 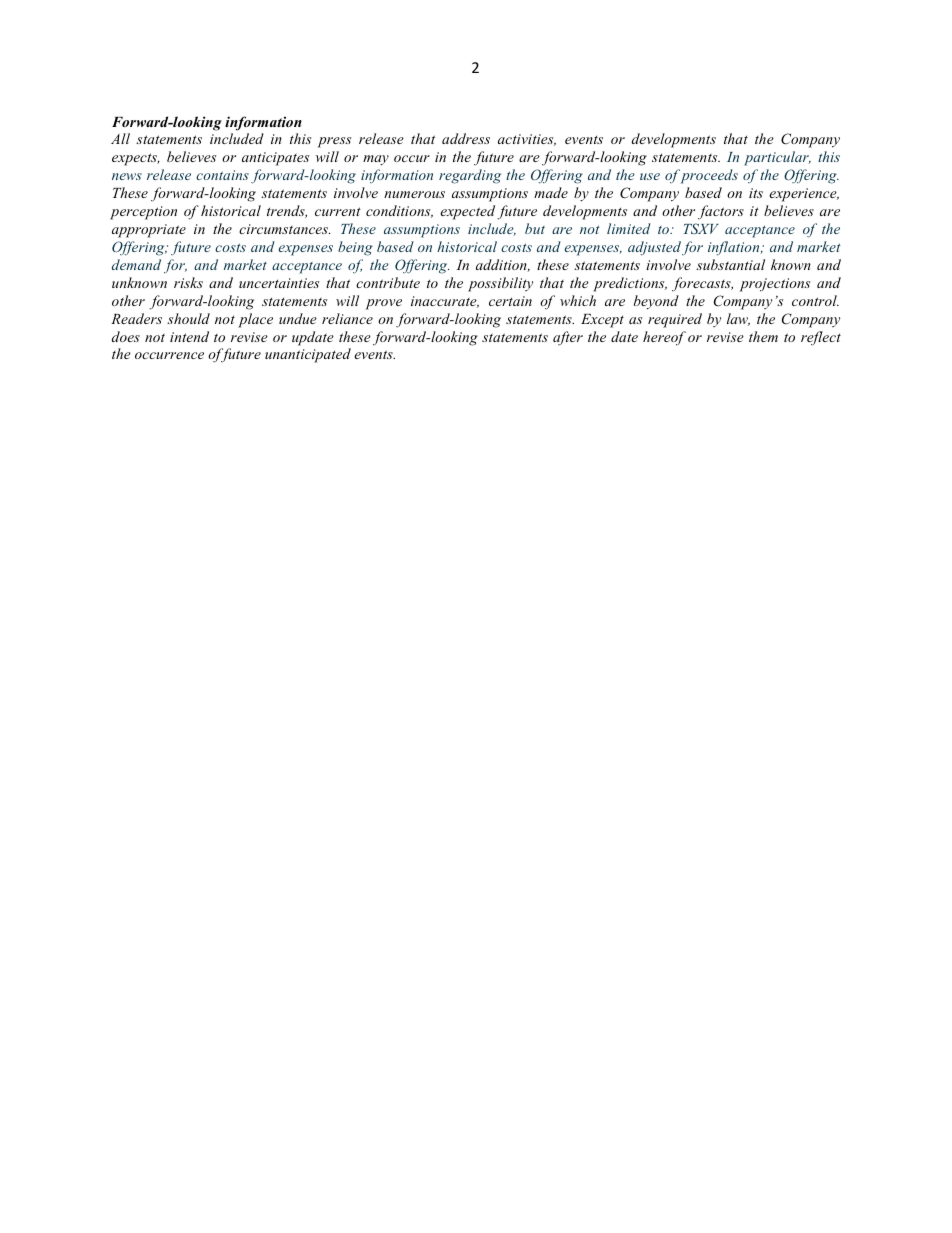 I want to click on intend, so click(x=189, y=336).
